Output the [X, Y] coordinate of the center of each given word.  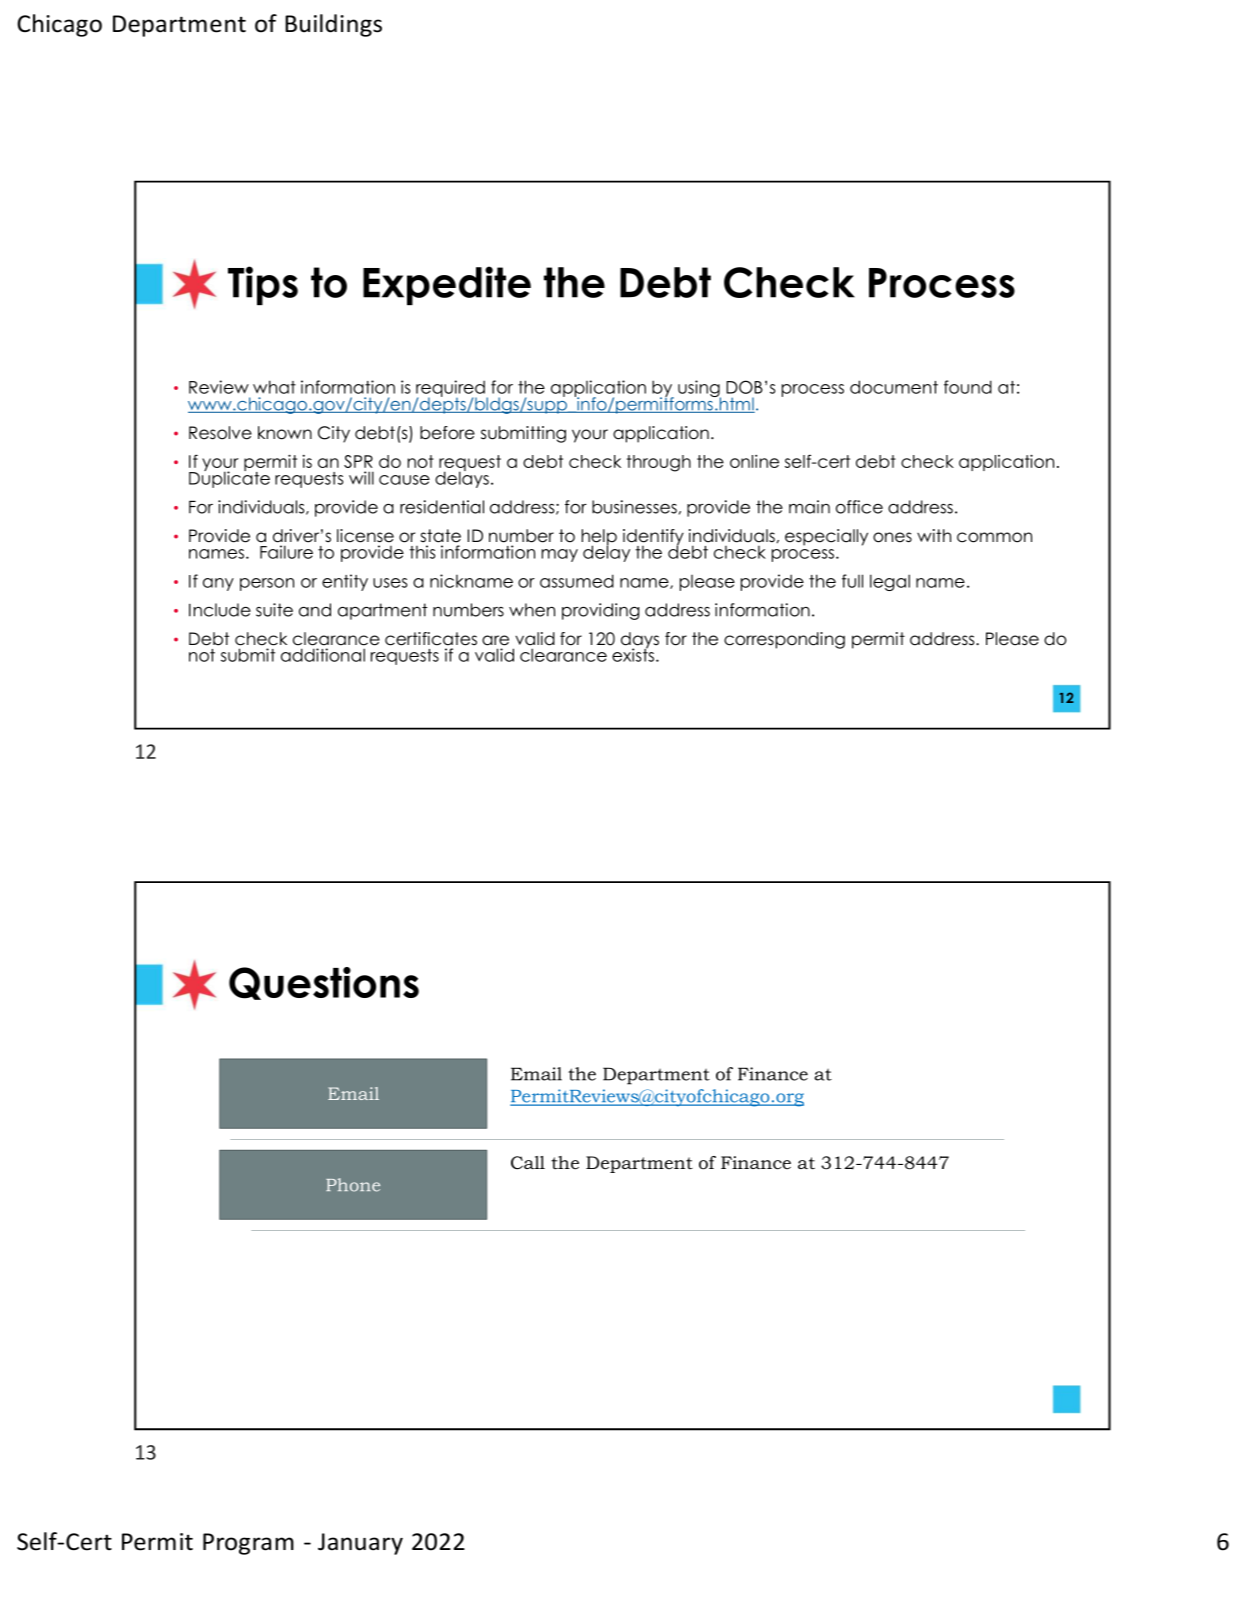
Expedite [447, 285]
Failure [286, 552]
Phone [353, 1185]
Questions [324, 983]
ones [892, 537]
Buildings [333, 25]
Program [248, 1544]
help [599, 538]
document [894, 387]
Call [528, 1163]
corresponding [784, 640]
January [360, 1544]
